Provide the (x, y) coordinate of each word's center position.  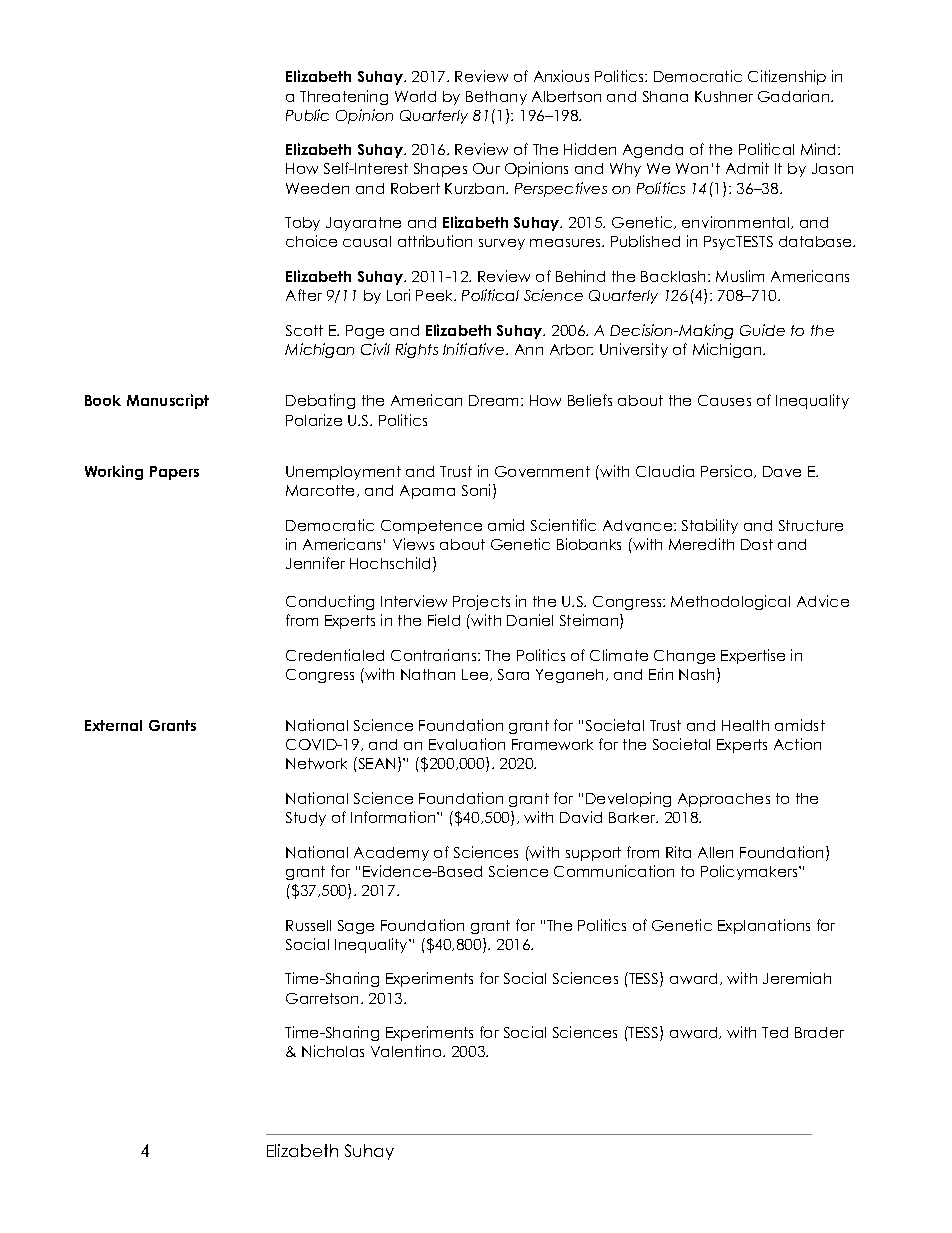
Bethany (496, 98)
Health (745, 725)
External (113, 725)
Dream (495, 400)
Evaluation (467, 744)
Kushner (724, 96)
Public (307, 115)
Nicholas (333, 1051)
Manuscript (168, 401)
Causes (724, 400)
